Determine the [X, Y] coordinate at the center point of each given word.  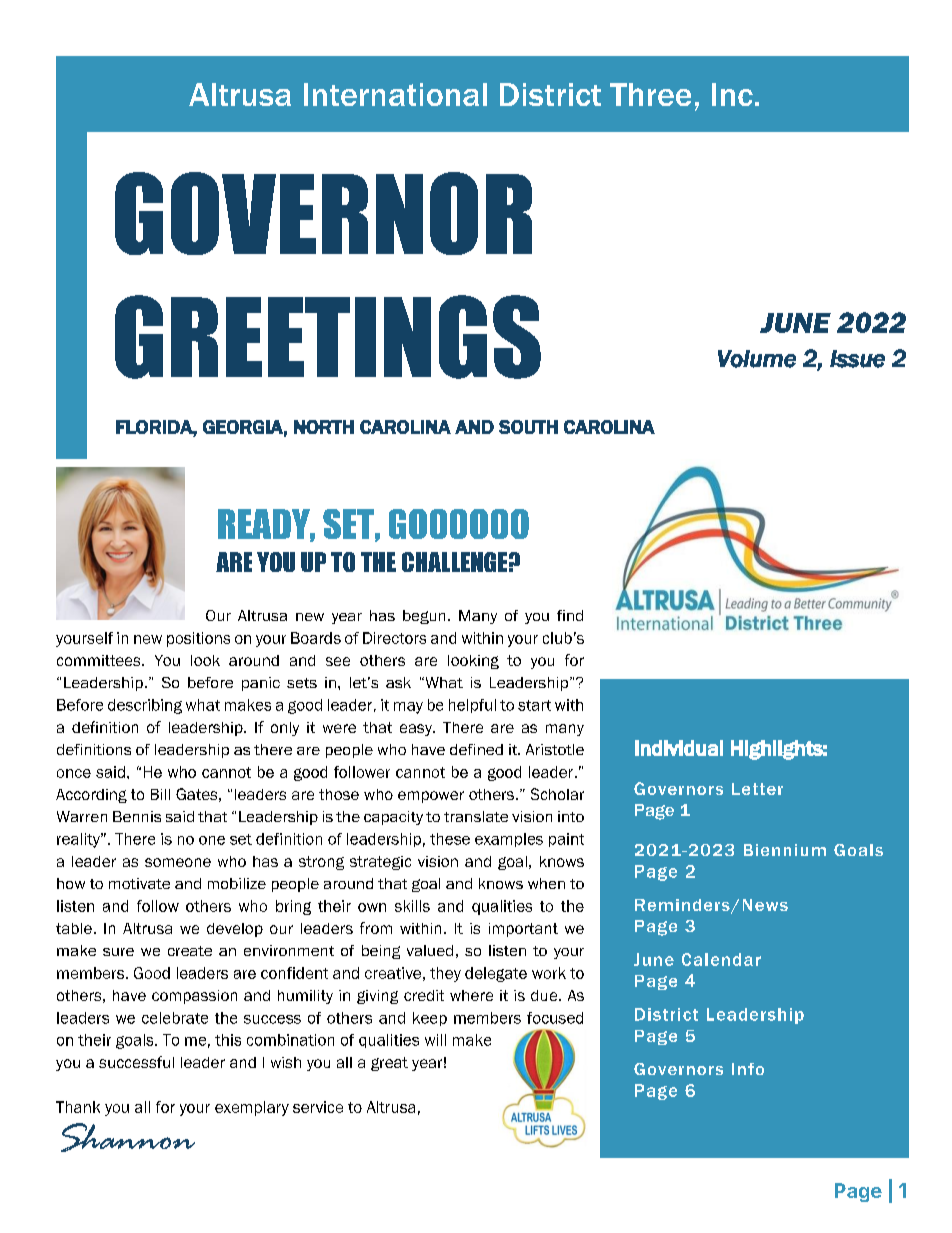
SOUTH [528, 427]
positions [198, 639]
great [389, 1064]
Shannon [128, 1137]
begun [424, 617]
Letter [757, 789]
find [570, 615]
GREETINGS [328, 337]
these [450, 839]
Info [748, 1069]
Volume [757, 359]
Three [650, 94]
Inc [732, 94]
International [395, 94]
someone [178, 862]
